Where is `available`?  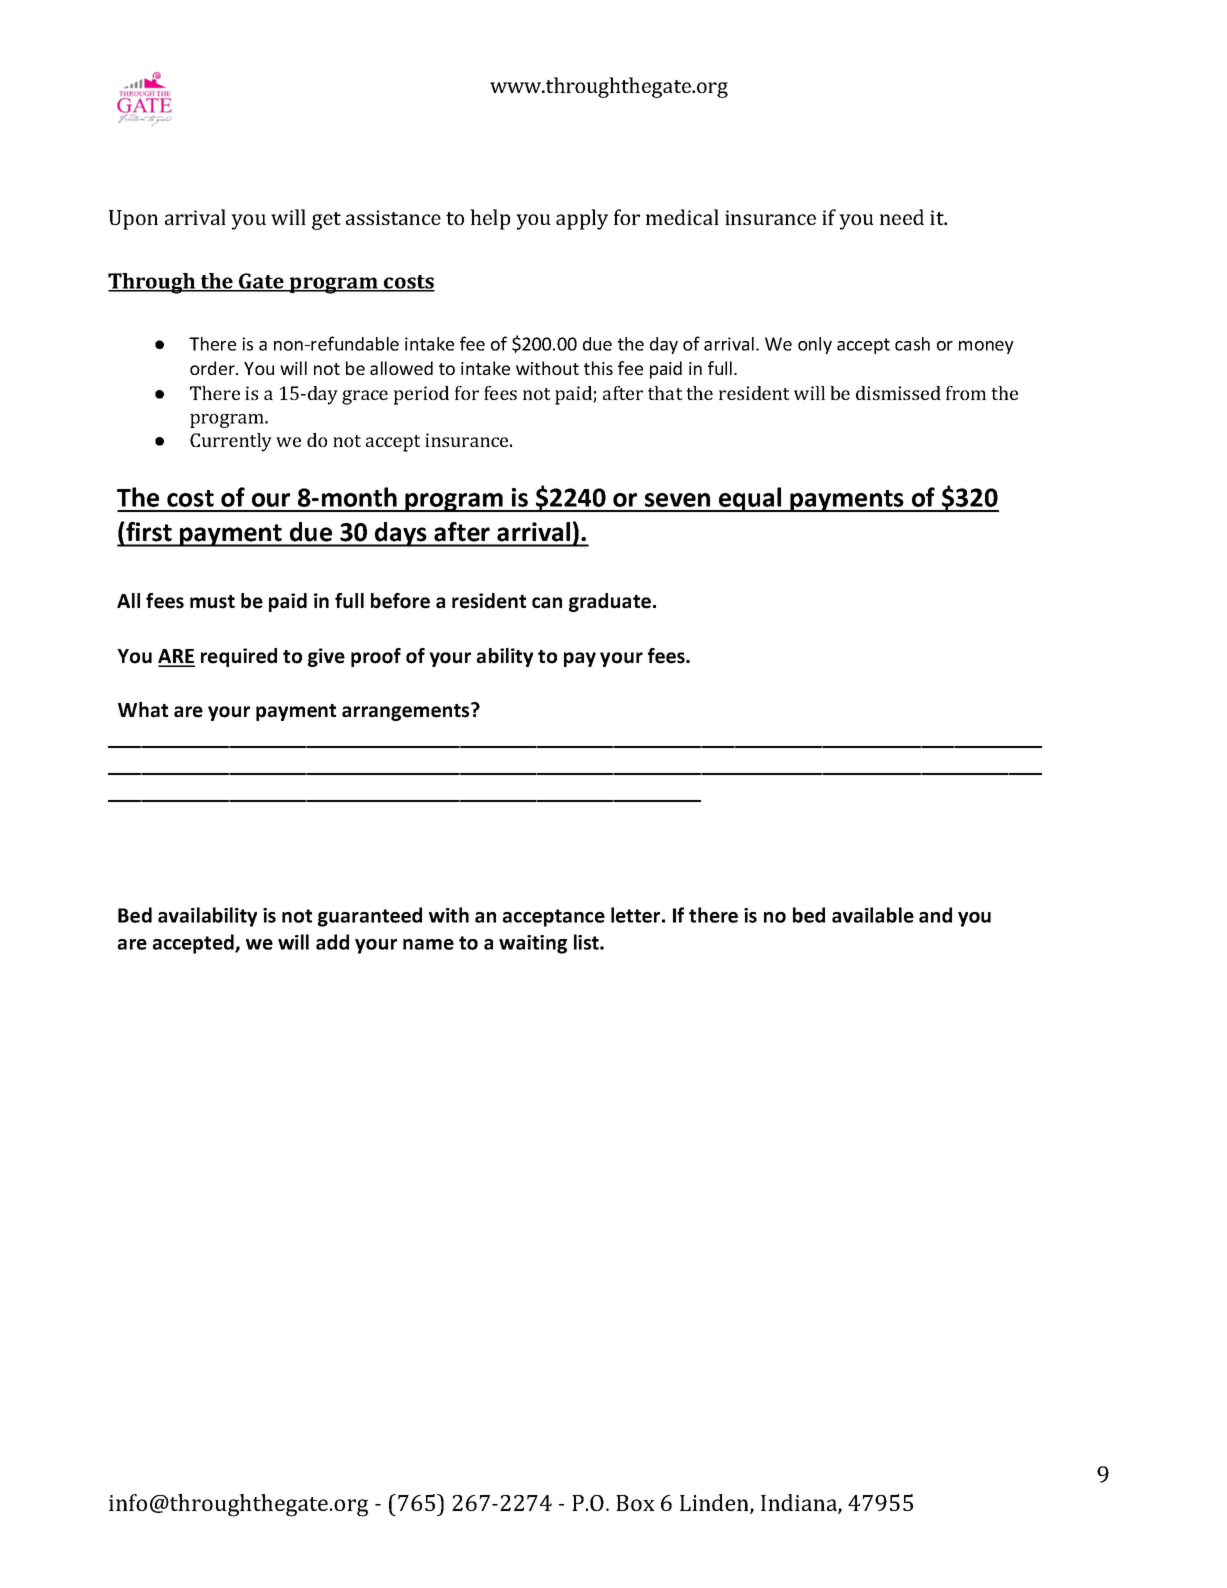
available is located at coordinates (873, 915).
